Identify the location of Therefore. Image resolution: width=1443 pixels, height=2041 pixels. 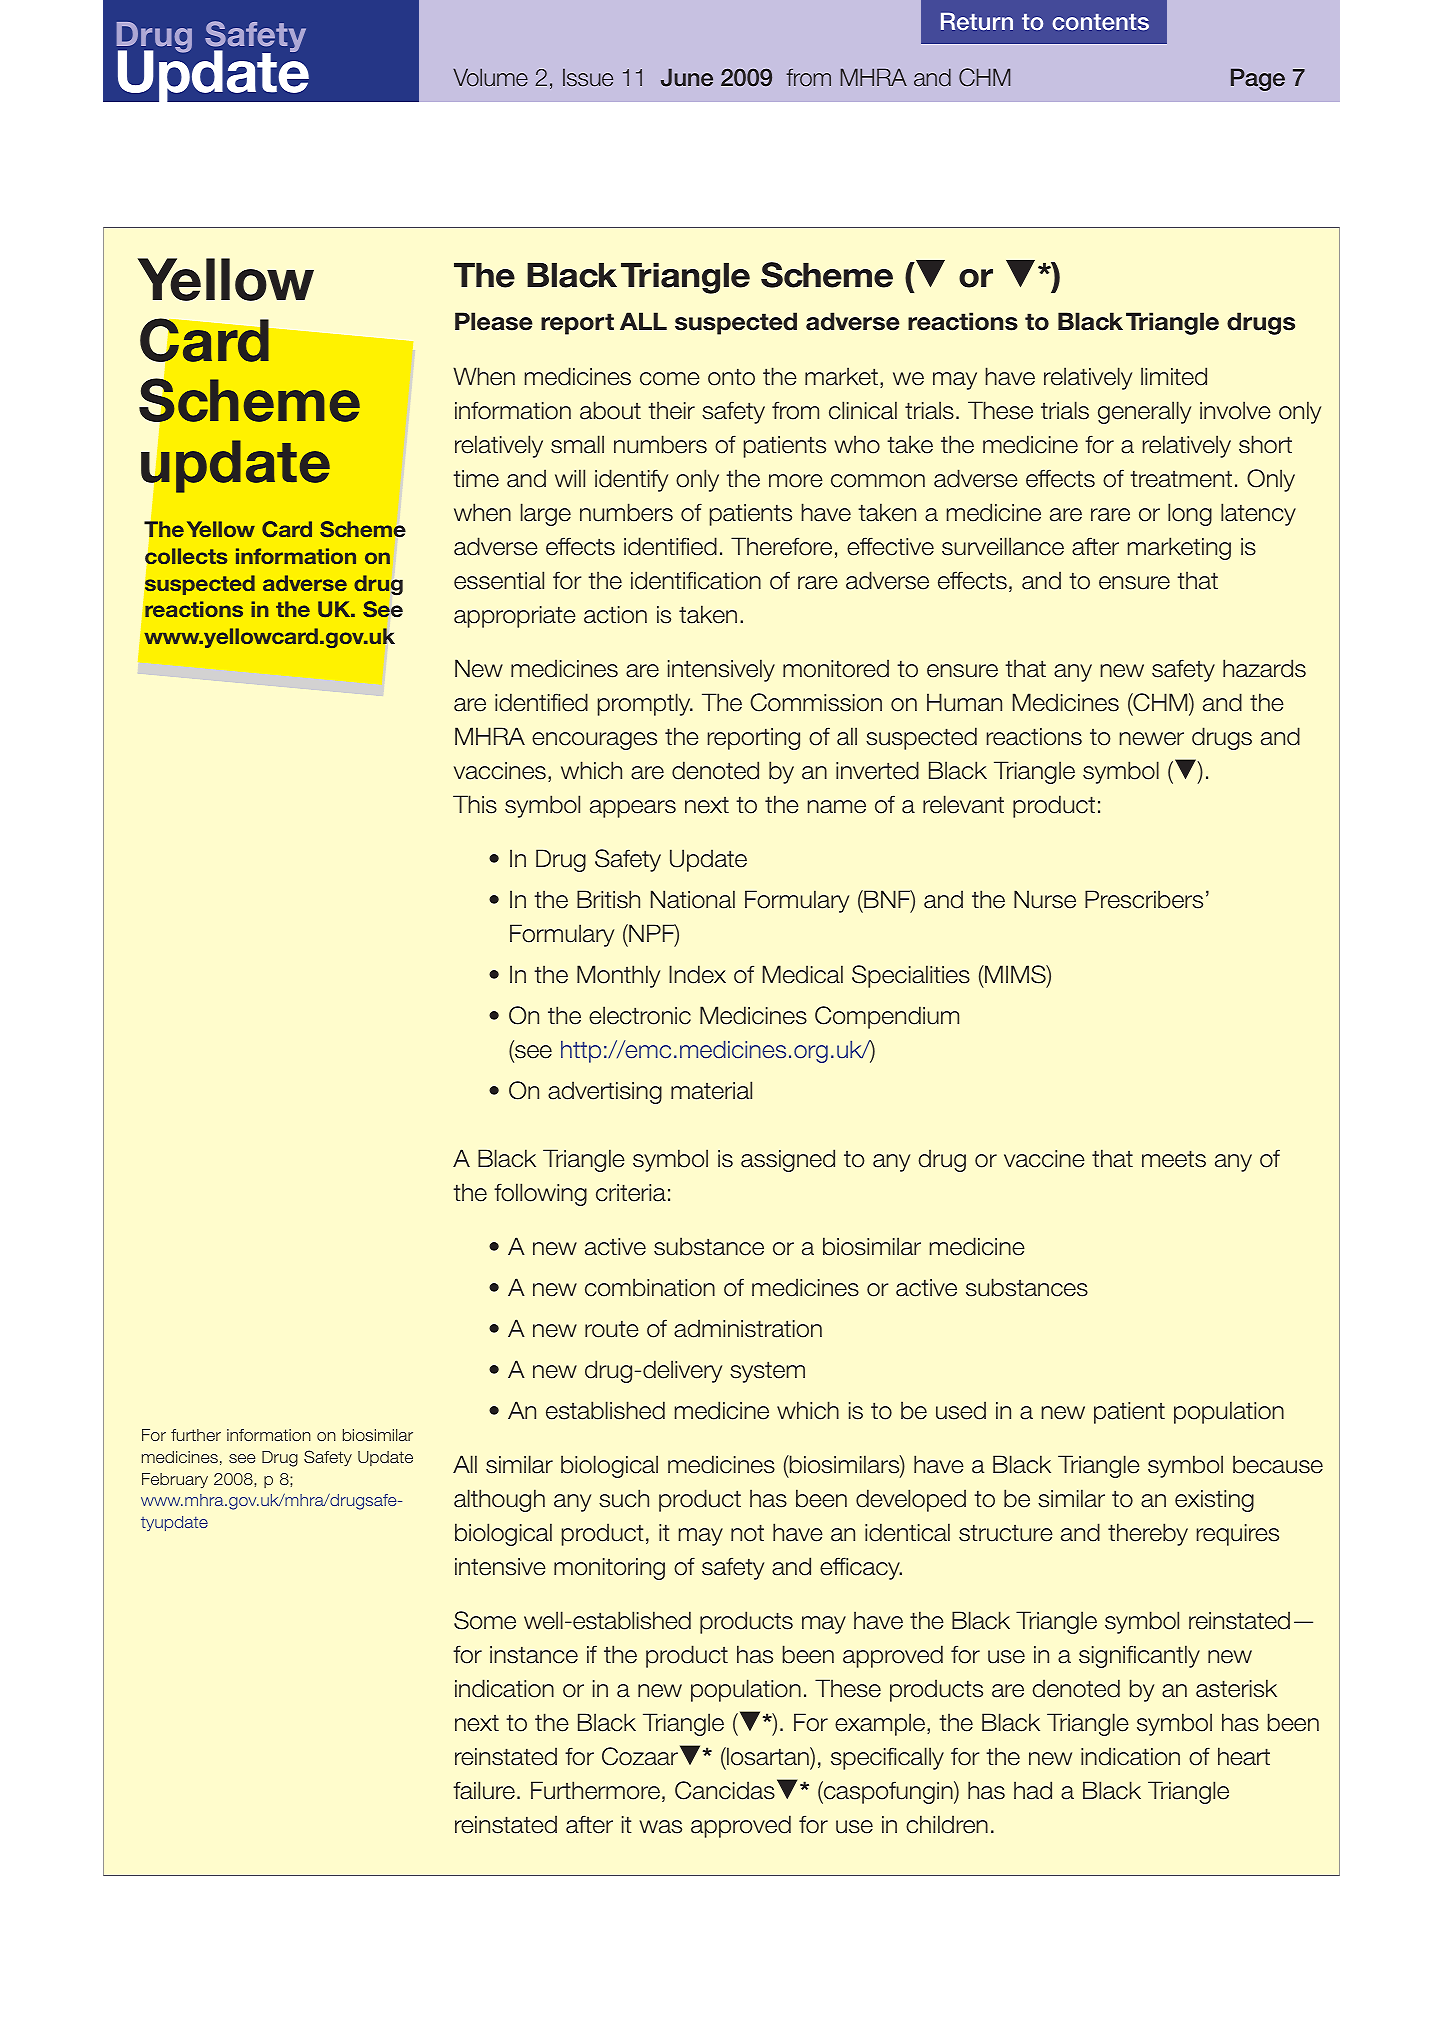
(781, 546).
